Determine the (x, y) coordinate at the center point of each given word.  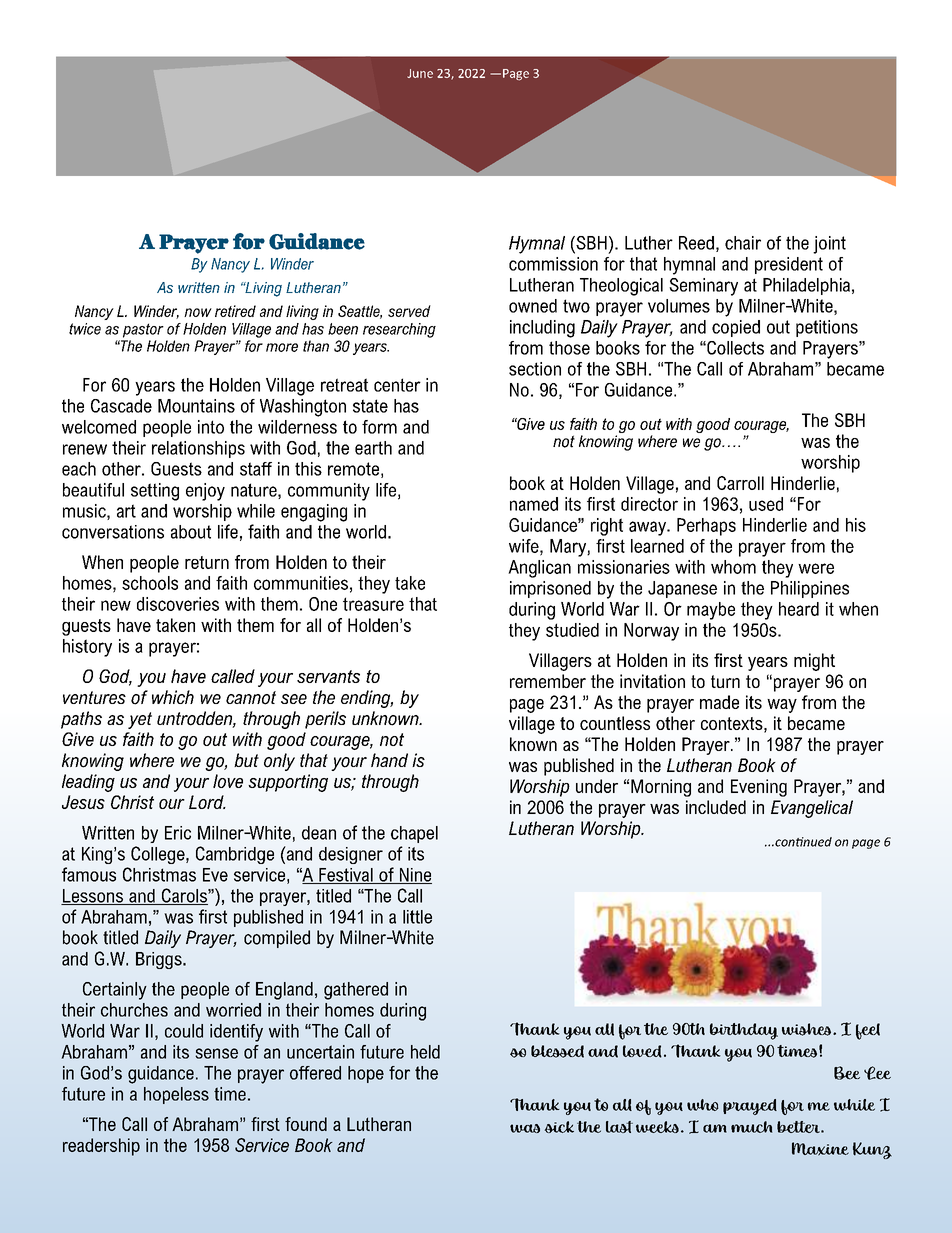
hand (389, 760)
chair (743, 243)
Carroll (740, 483)
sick (559, 1127)
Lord (207, 802)
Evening (759, 788)
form (379, 427)
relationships (198, 449)
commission (553, 264)
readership (101, 1147)
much (751, 1127)
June (420, 73)
